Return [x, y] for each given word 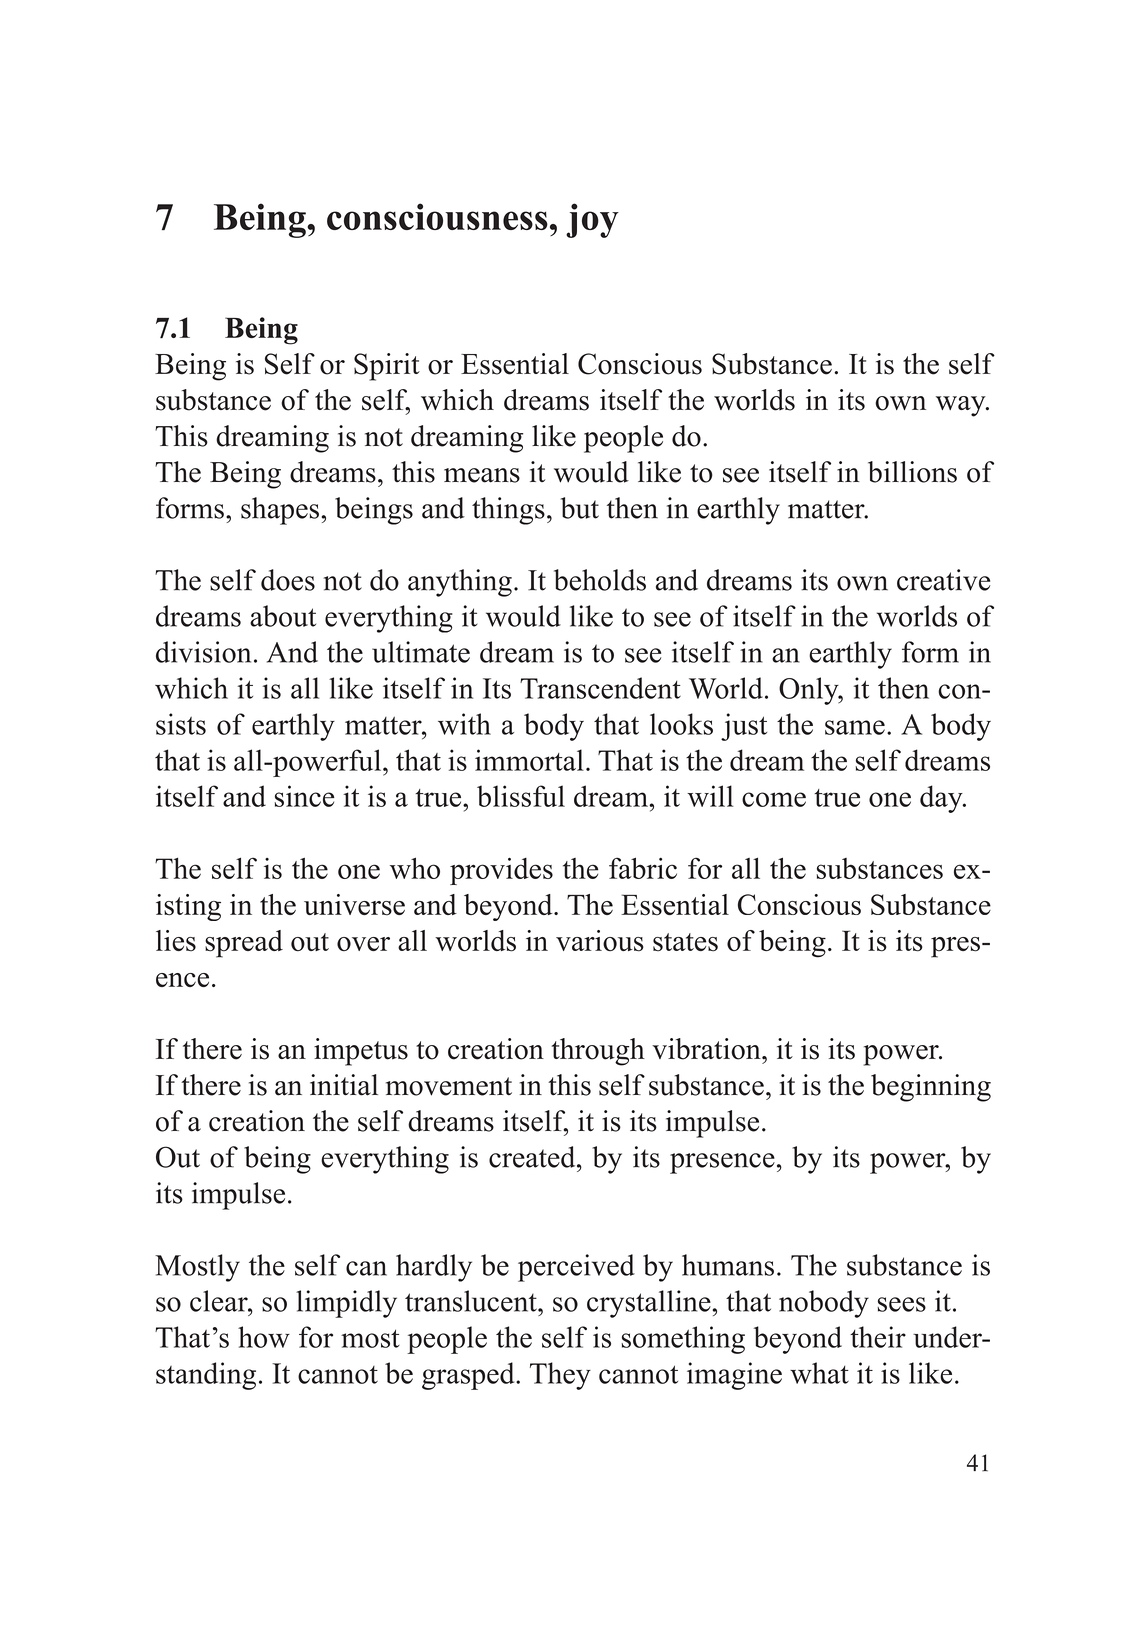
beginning [931, 1088]
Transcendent [600, 688]
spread [244, 944]
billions [912, 472]
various [600, 941]
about [283, 616]
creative [943, 580]
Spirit [387, 367]
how [264, 1337]
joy [592, 220]
